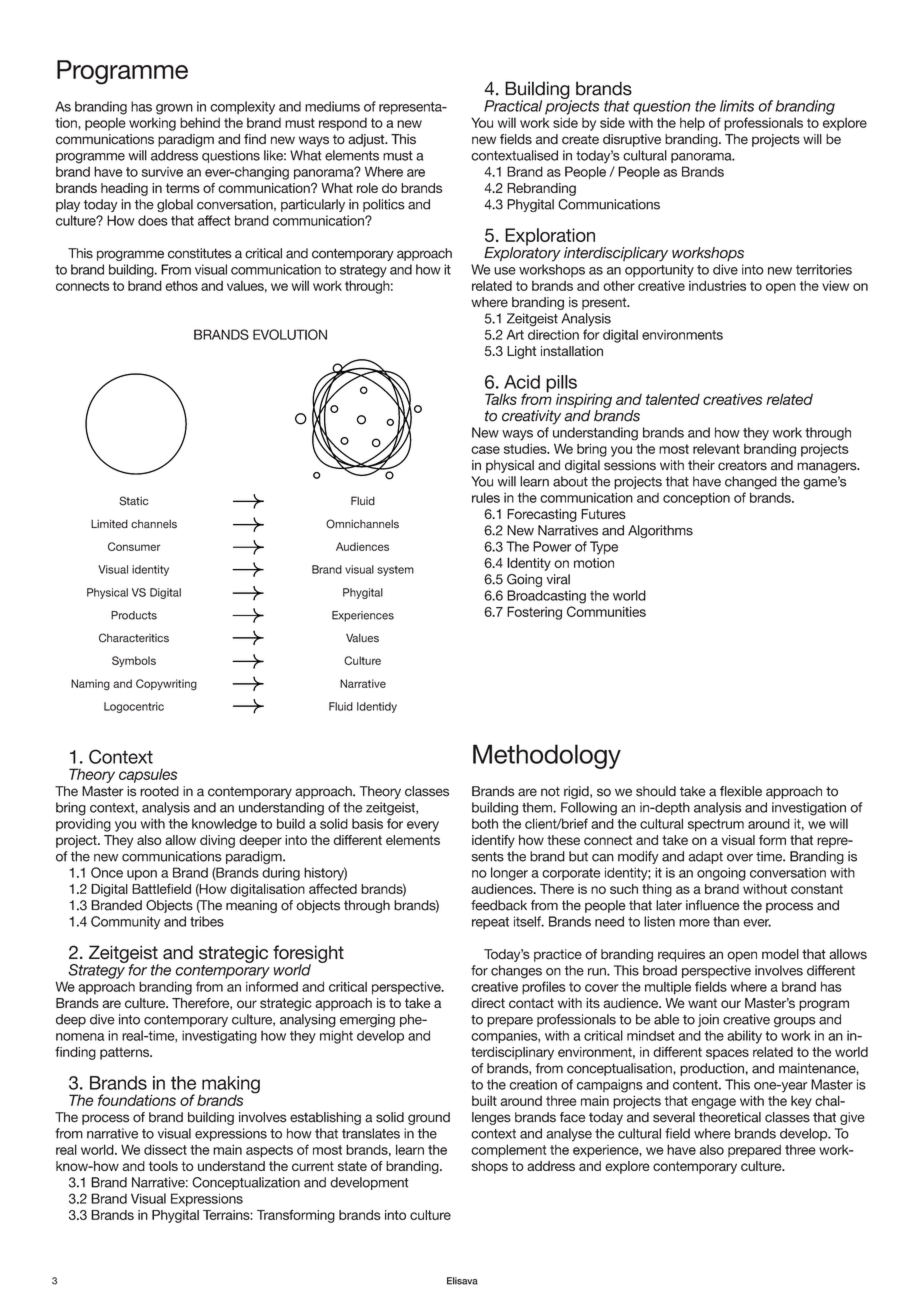 The image size is (924, 1303). I want to click on Practical, so click(513, 106).
